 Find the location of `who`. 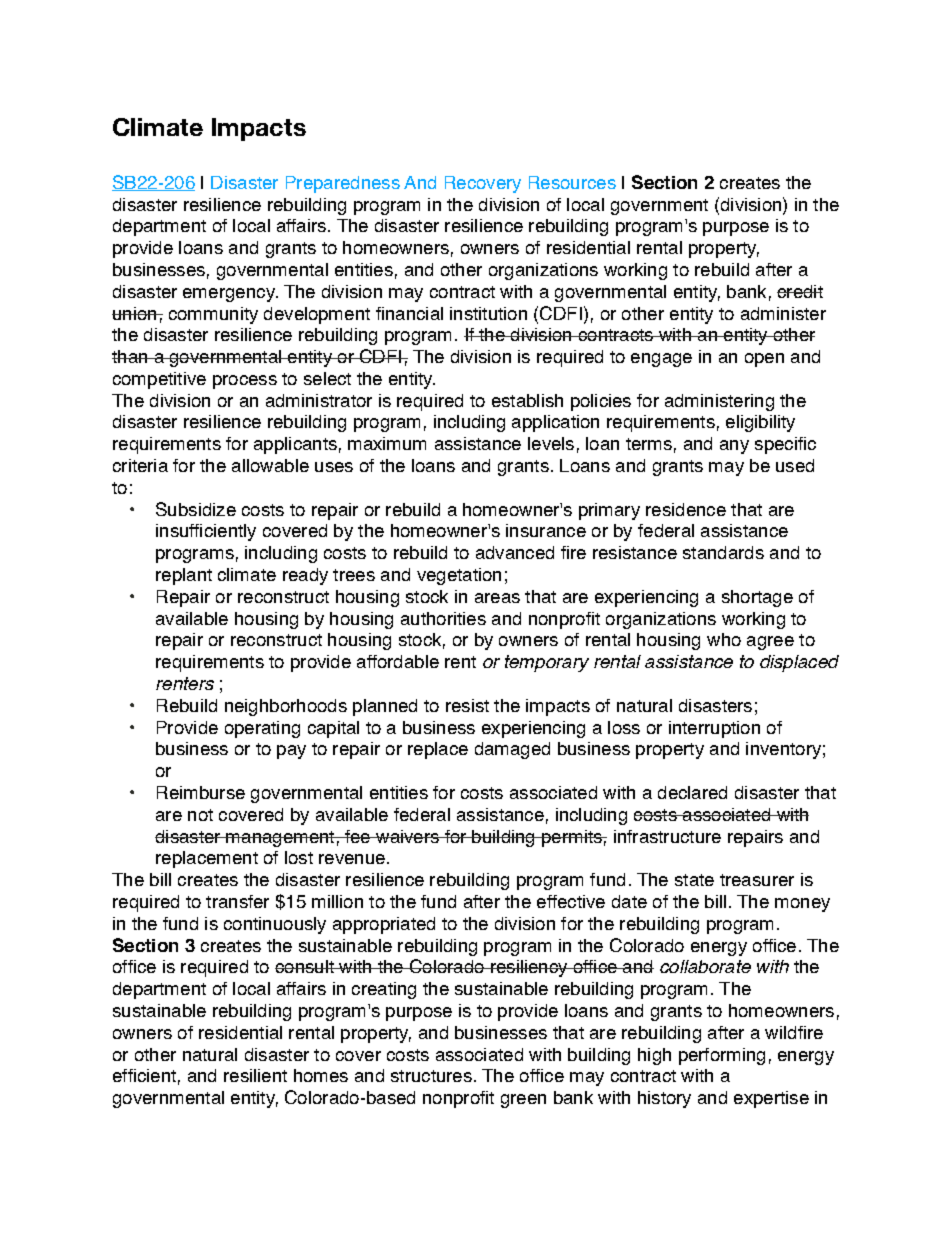

who is located at coordinates (724, 639).
